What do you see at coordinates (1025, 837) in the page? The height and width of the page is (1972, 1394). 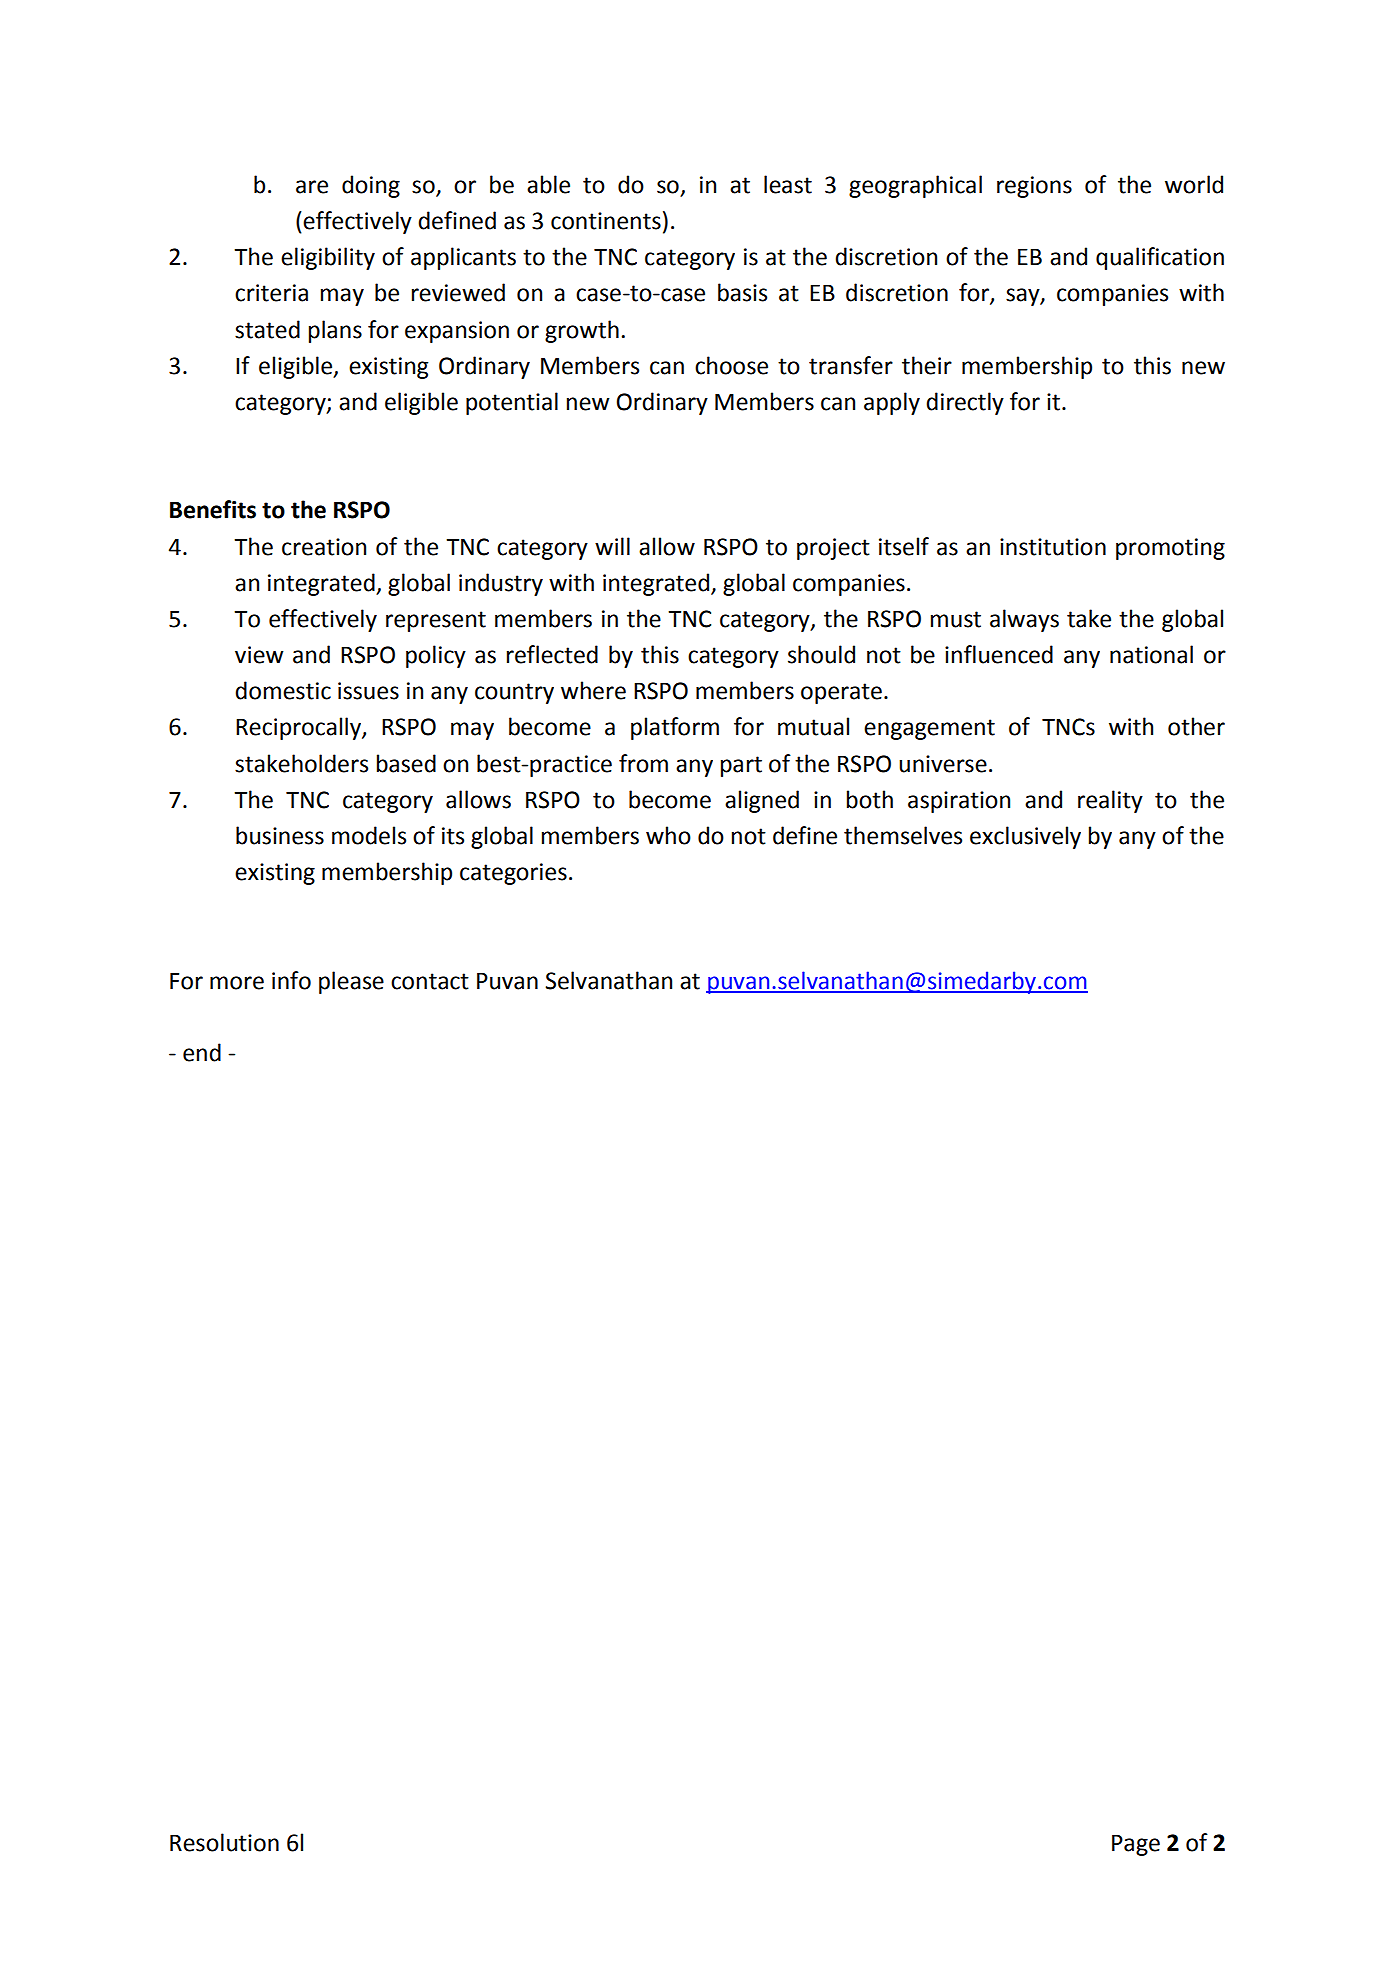 I see `exclusively` at bounding box center [1025, 837].
